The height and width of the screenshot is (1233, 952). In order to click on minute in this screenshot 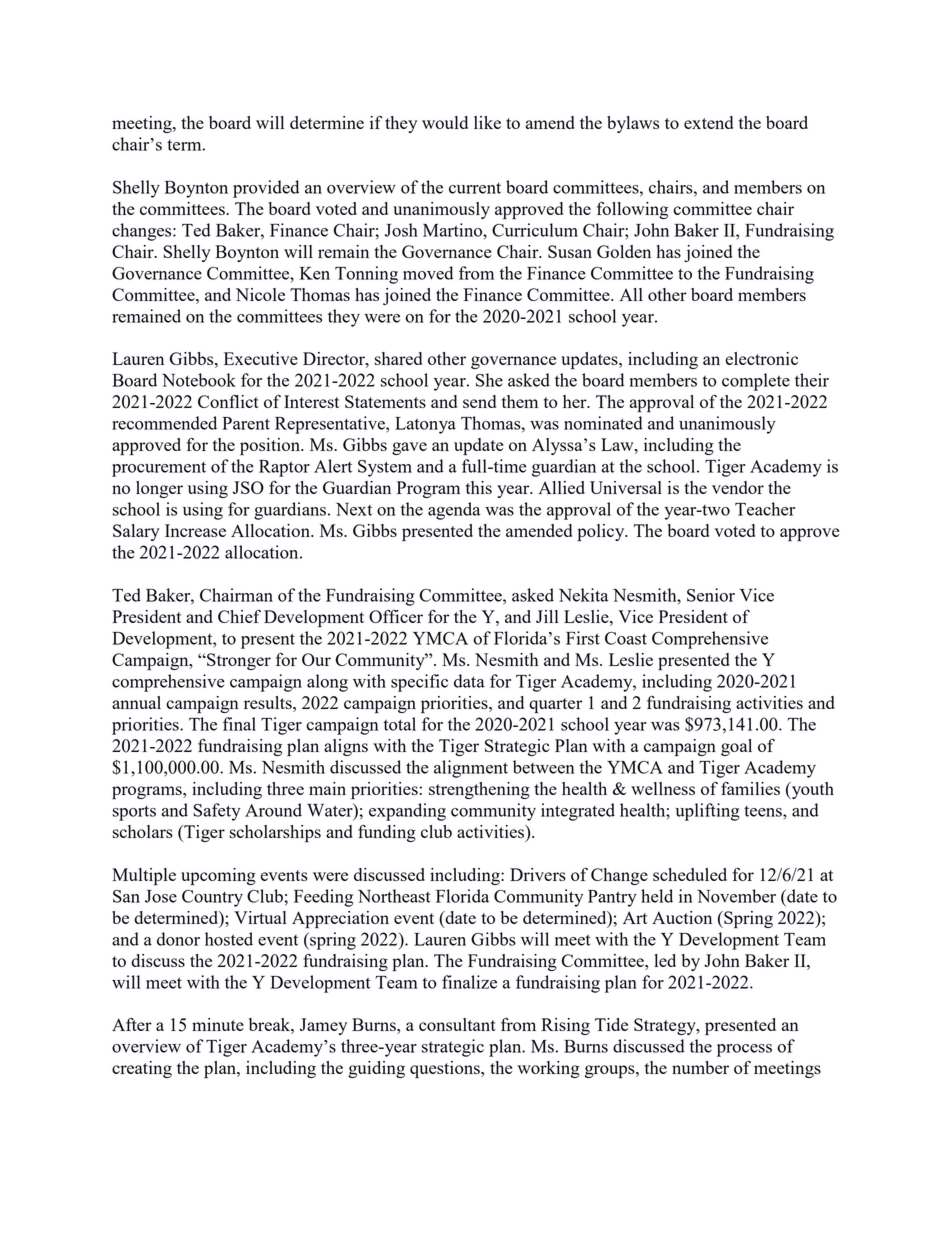, I will do `click(218, 1024)`.
